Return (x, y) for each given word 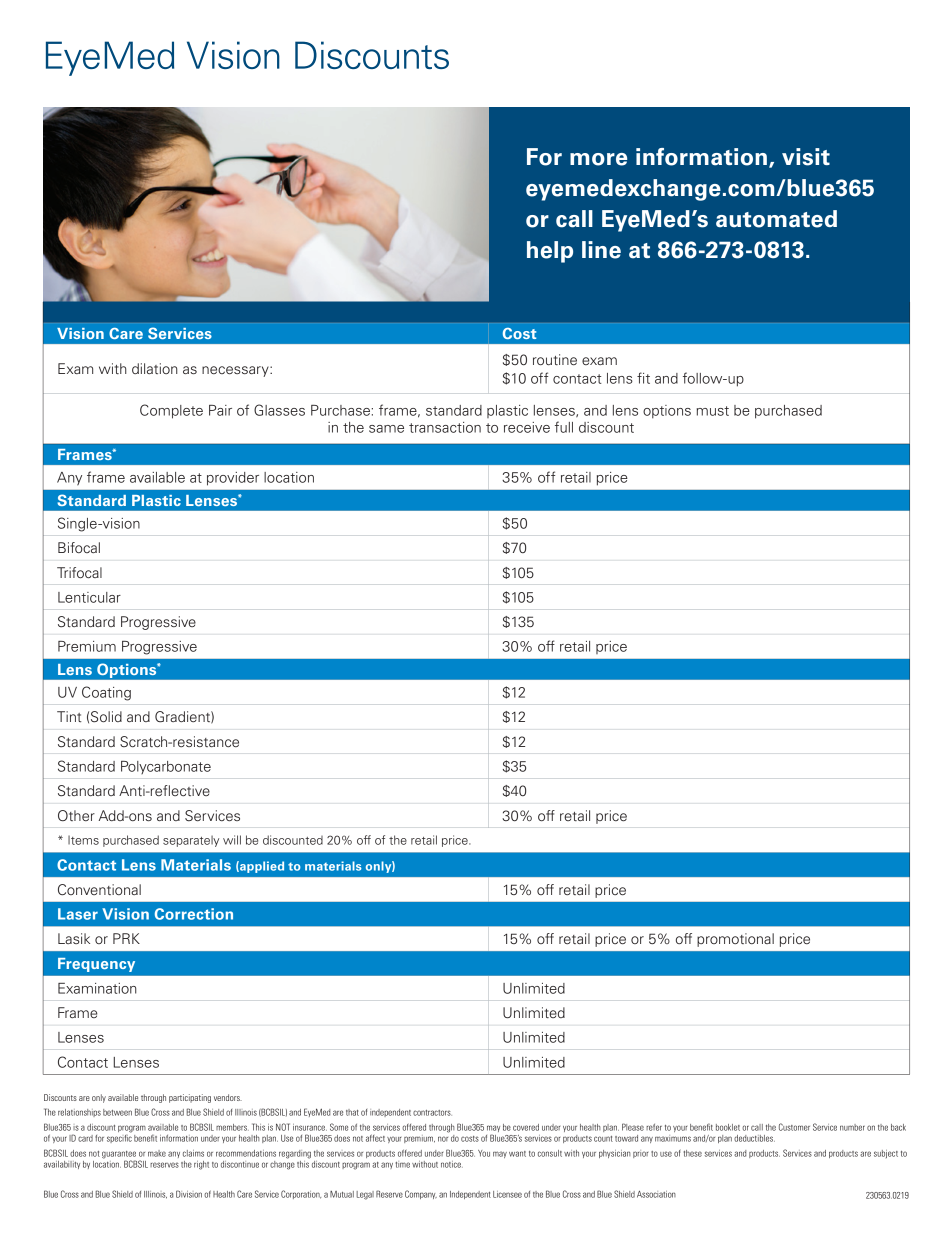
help (550, 252)
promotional (735, 940)
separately (191, 841)
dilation (155, 368)
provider (233, 479)
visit (806, 157)
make (157, 1153)
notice (452, 1164)
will (232, 840)
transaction (445, 427)
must (712, 411)
